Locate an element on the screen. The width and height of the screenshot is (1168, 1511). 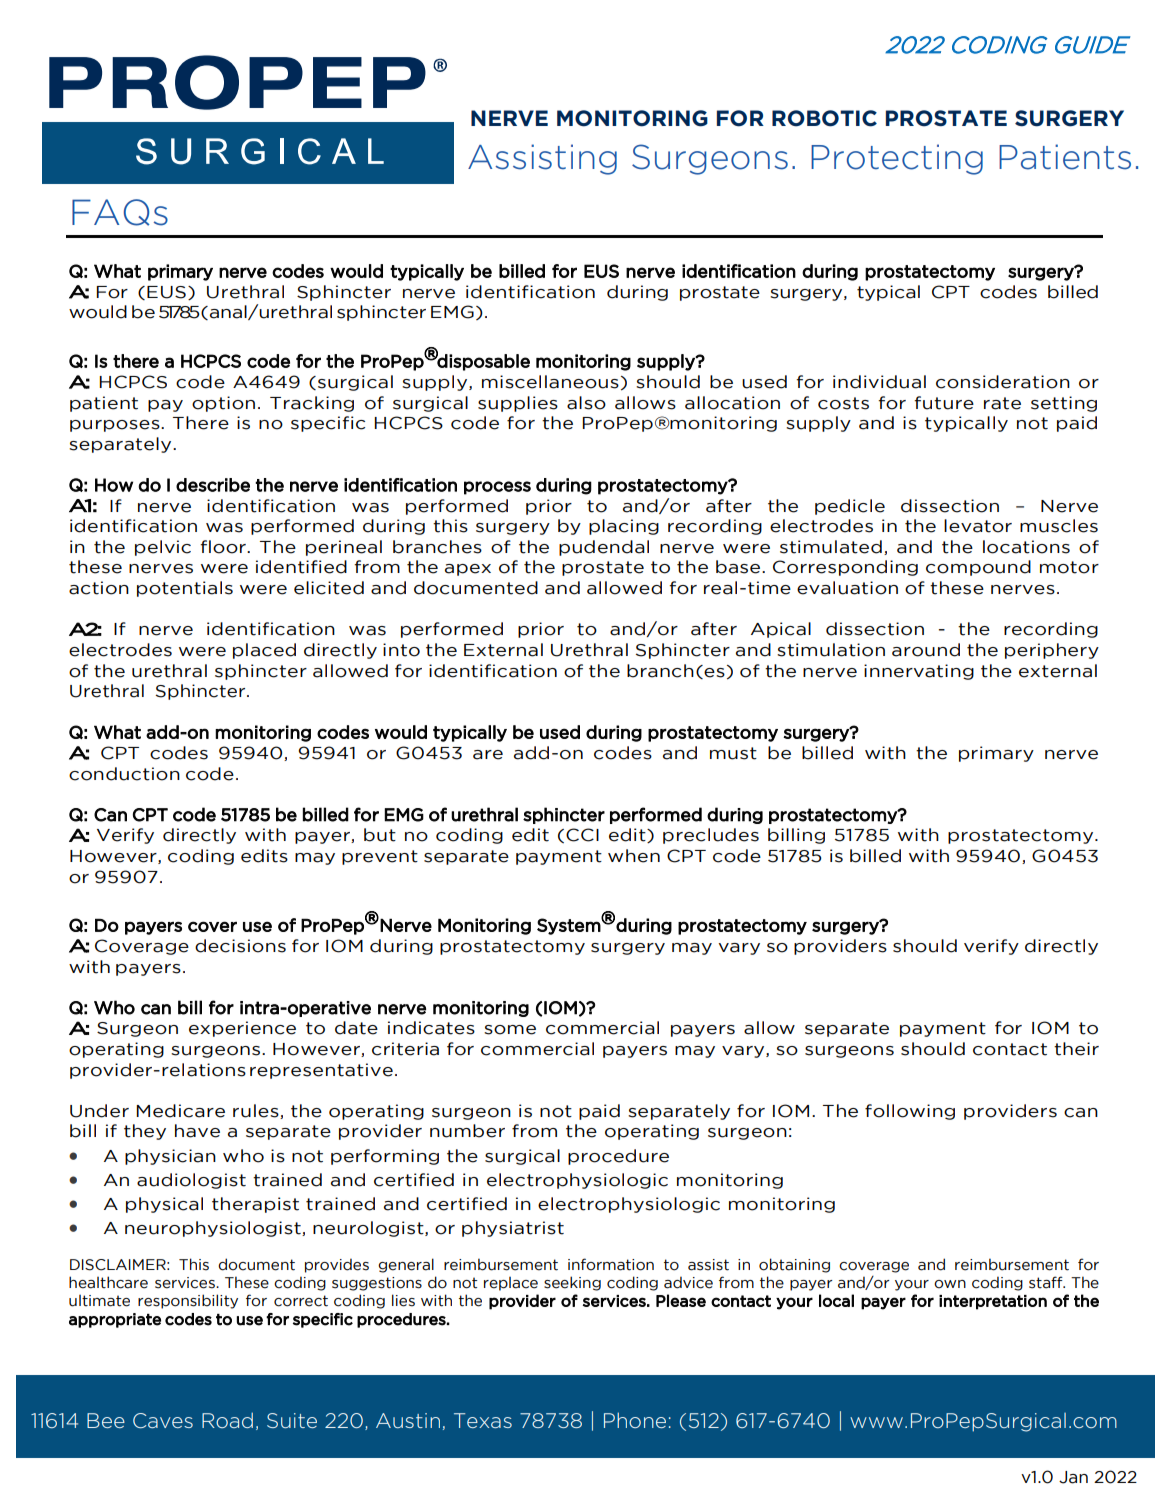
ROBOTIC is located at coordinates (824, 118).
